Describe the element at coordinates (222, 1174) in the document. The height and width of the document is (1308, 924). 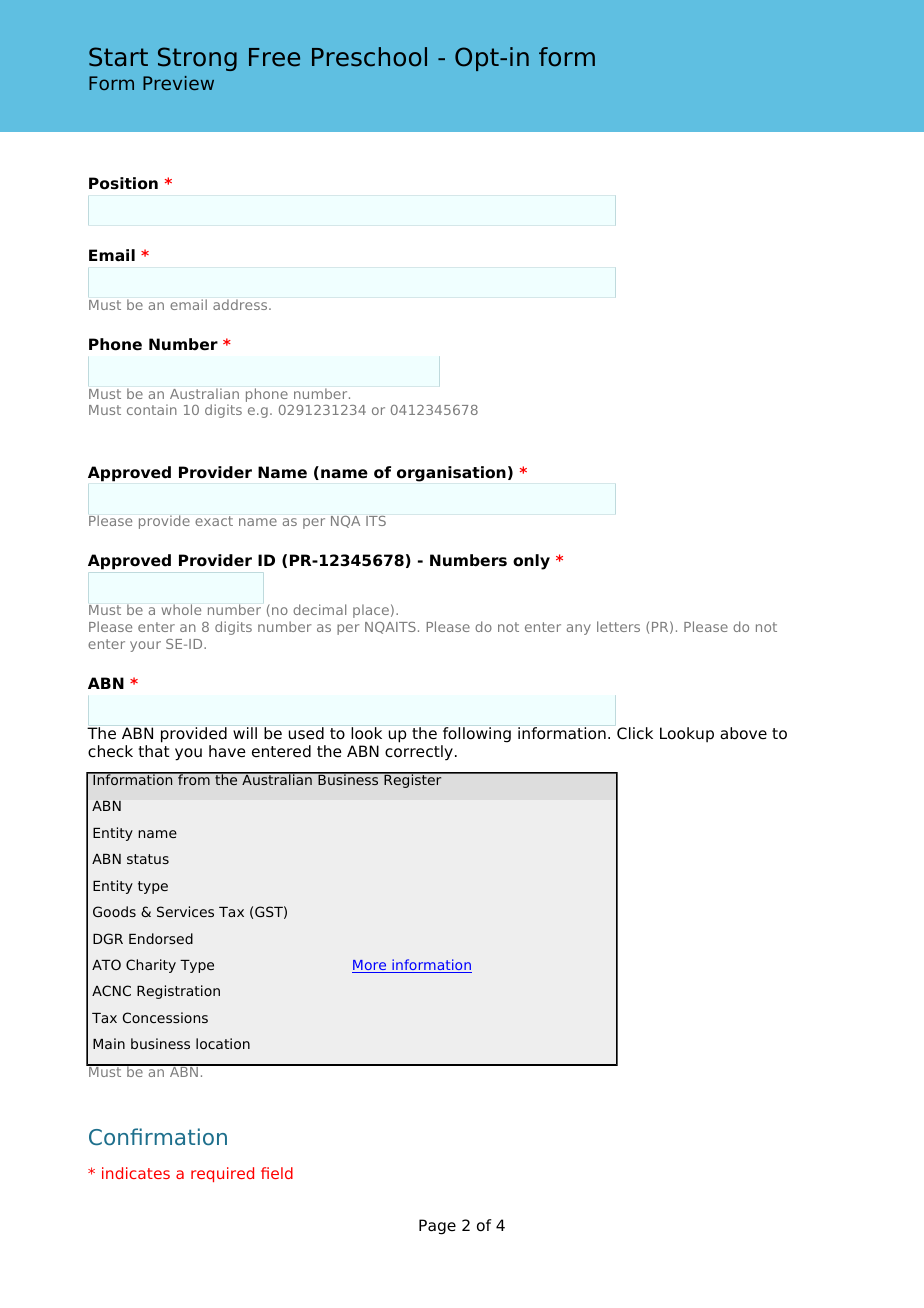
I see `required` at that location.
